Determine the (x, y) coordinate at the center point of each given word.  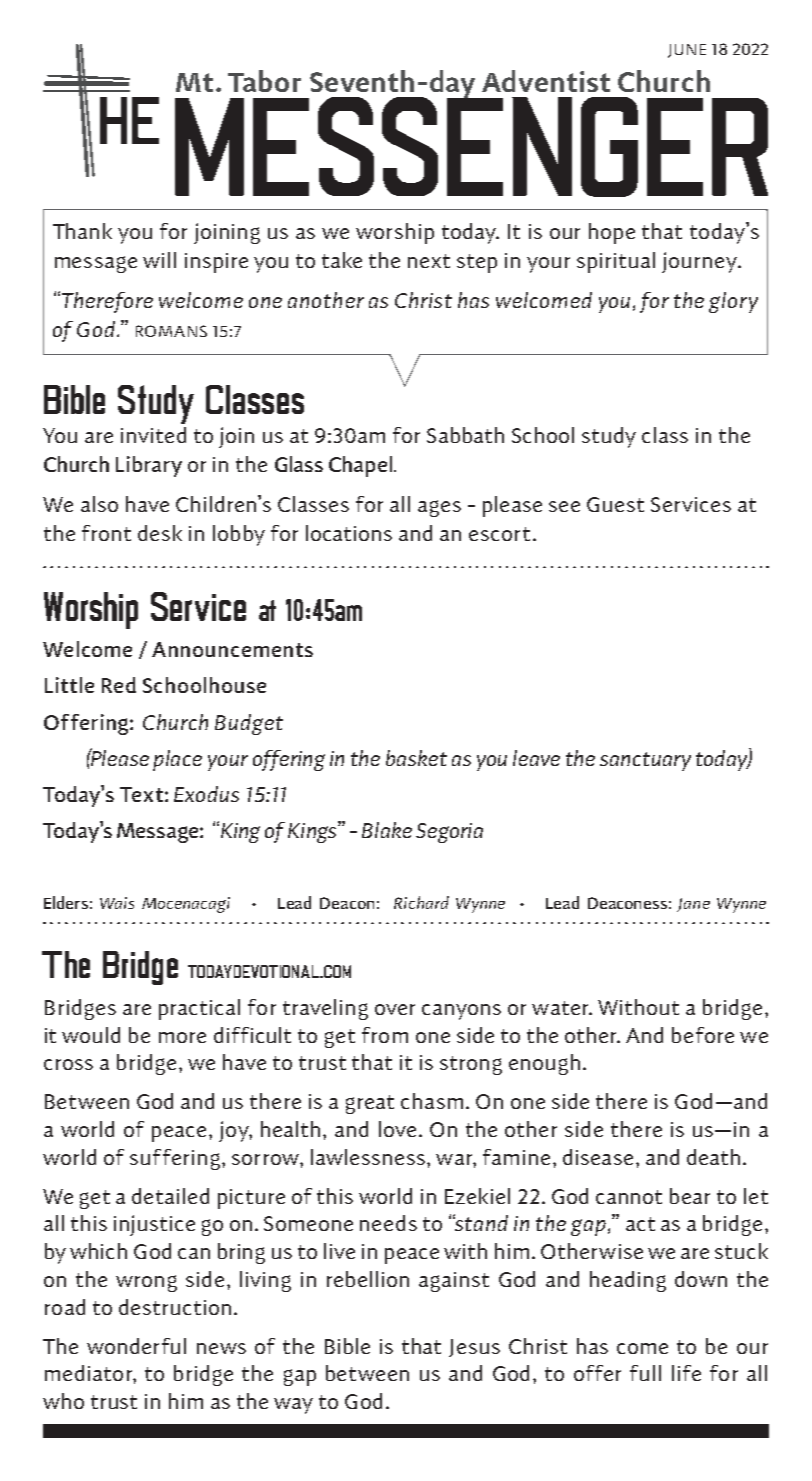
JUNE (687, 51)
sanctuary (645, 761)
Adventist (546, 81)
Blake (387, 830)
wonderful (136, 1346)
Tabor (264, 81)
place (177, 760)
